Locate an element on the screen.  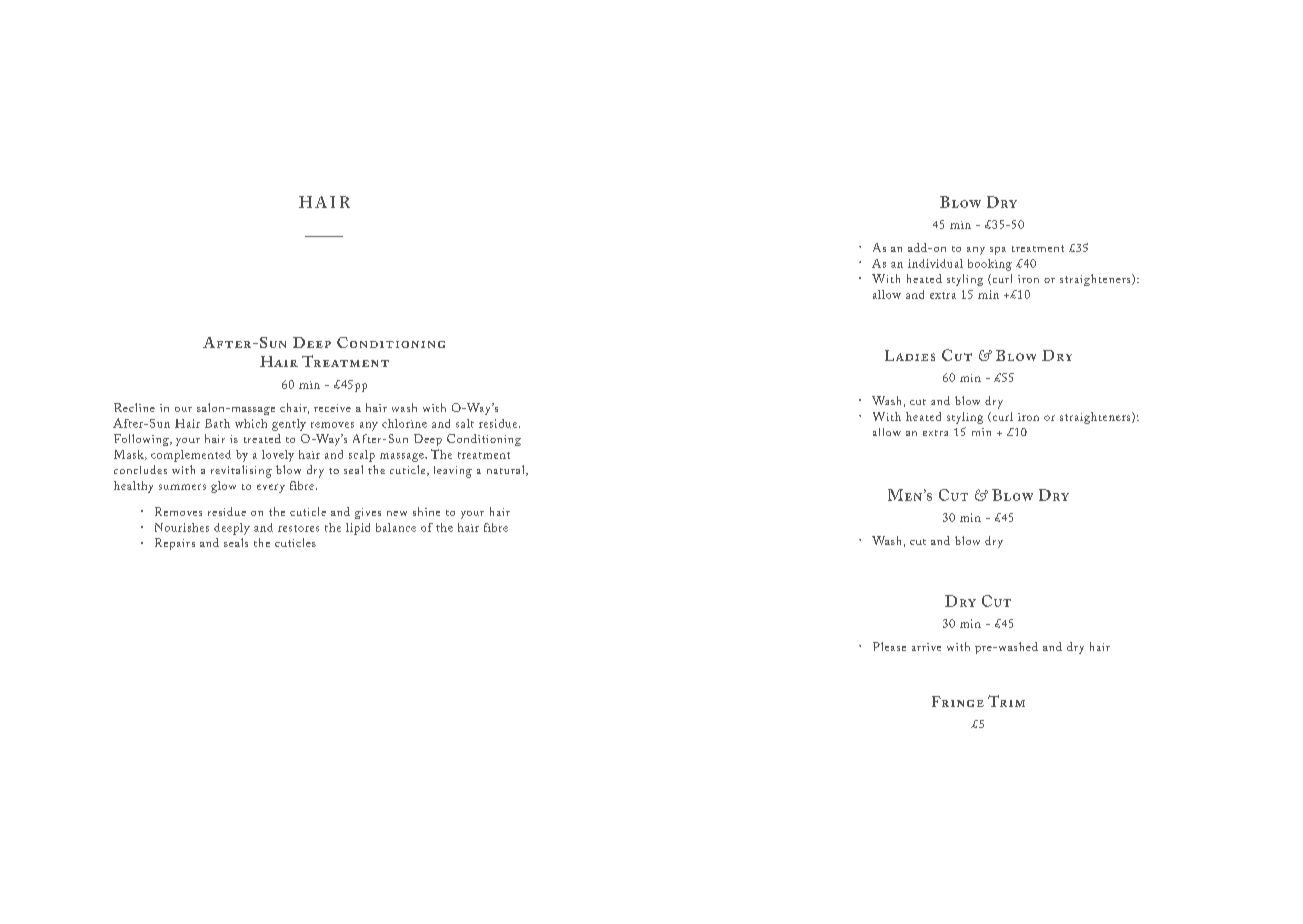
balance is located at coordinates (396, 527).
